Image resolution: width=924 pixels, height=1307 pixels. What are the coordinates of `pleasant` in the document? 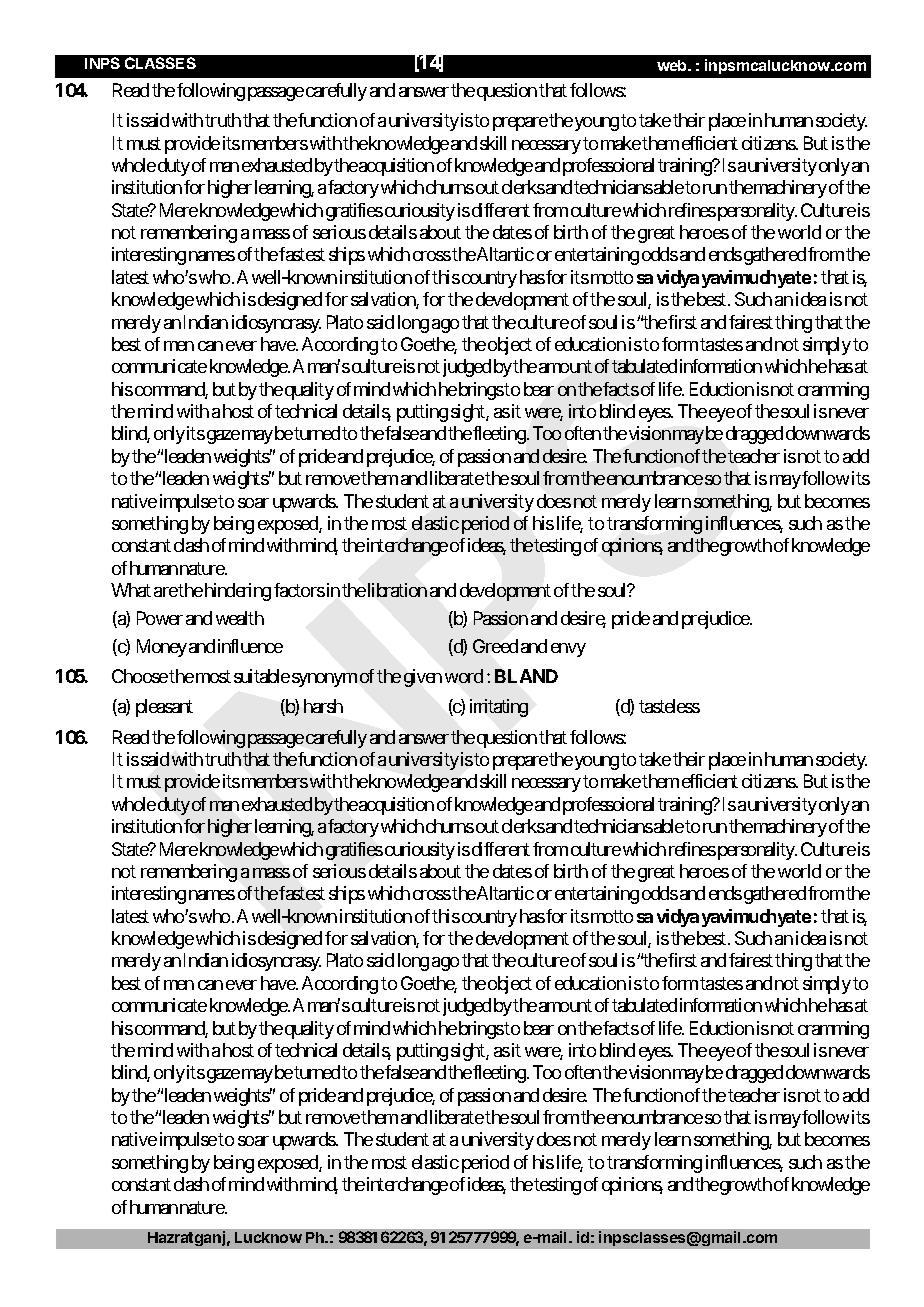 It's located at (164, 708).
